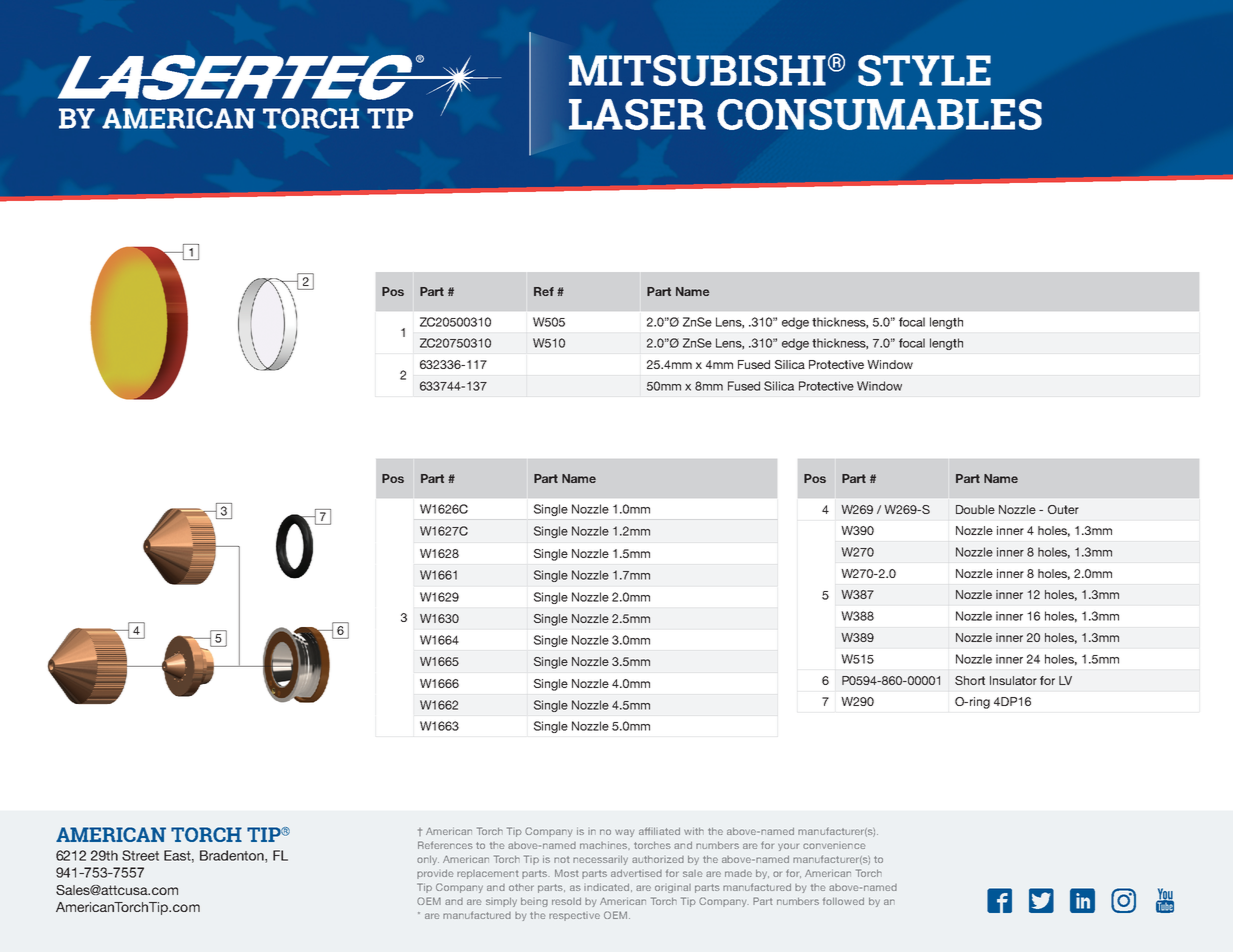 This screenshot has height=952, width=1233. Describe the element at coordinates (637, 114) in the screenshot. I see `LASER` at that location.
